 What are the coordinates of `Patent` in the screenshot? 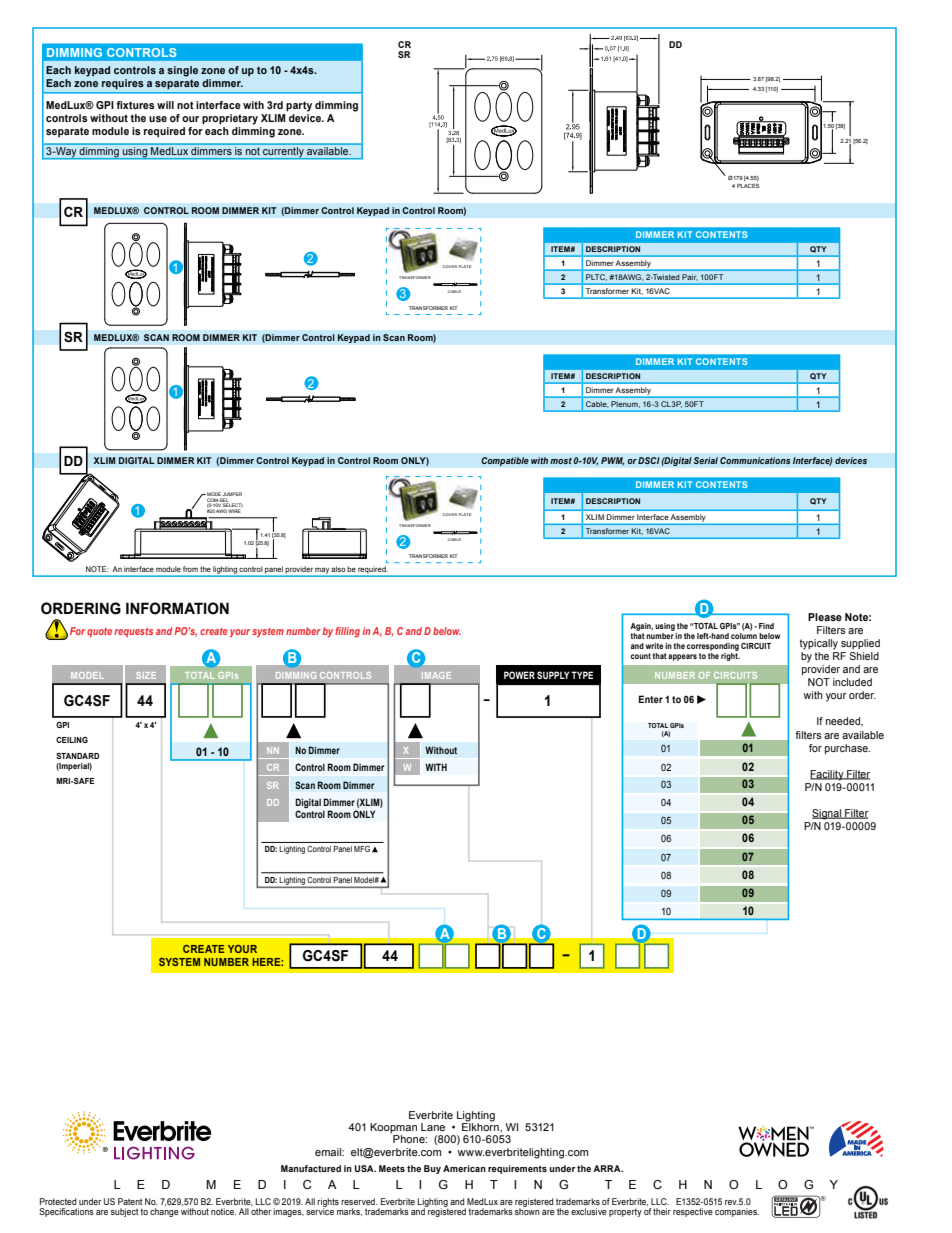 It's located at (130, 1201).
